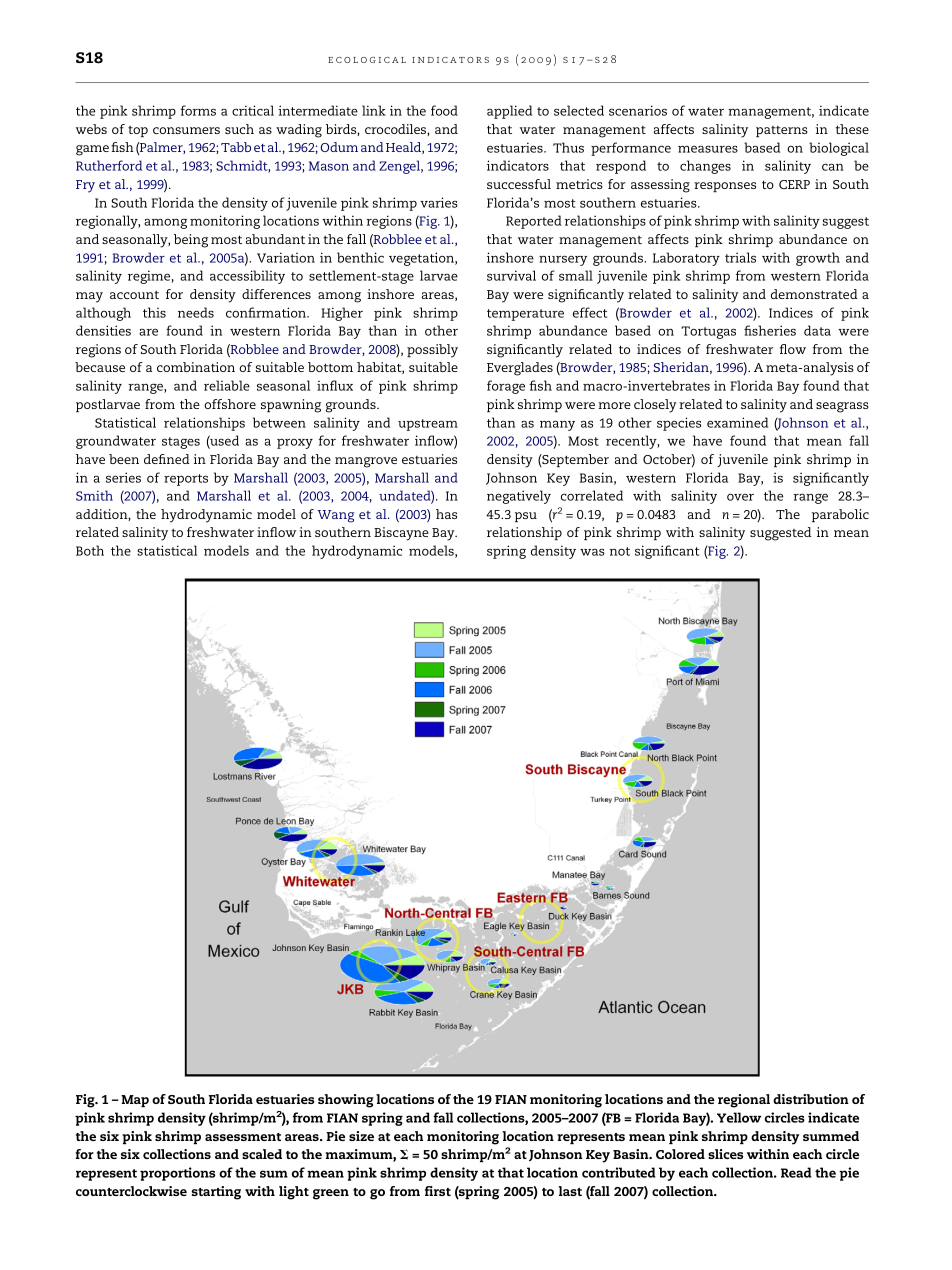 This image has width=952, height=1270. What do you see at coordinates (840, 515) in the image?
I see `parabolic` at bounding box center [840, 515].
